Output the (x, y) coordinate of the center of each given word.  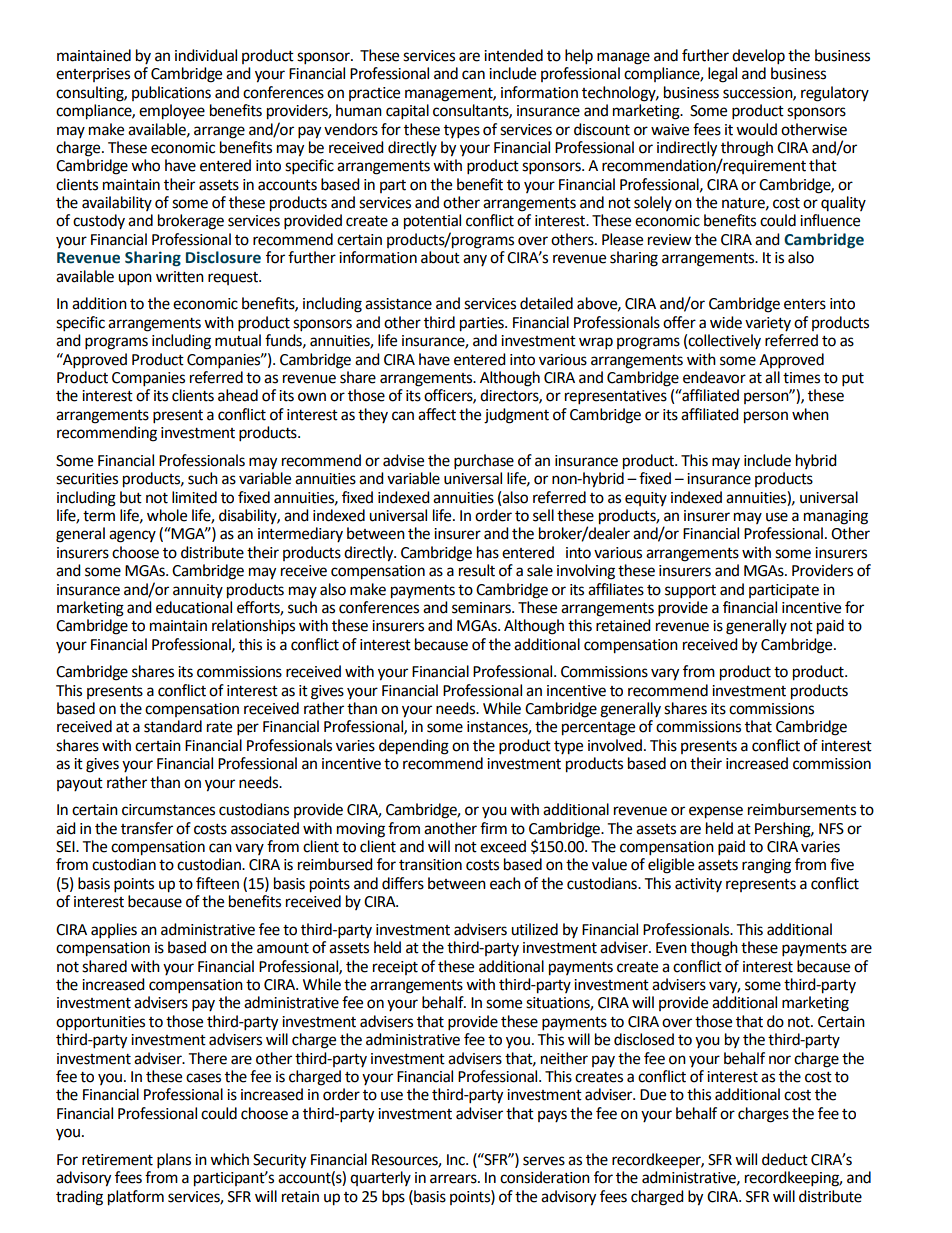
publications (171, 93)
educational (194, 607)
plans (174, 1161)
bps (393, 1197)
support (690, 592)
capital (407, 112)
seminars (482, 608)
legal (722, 75)
